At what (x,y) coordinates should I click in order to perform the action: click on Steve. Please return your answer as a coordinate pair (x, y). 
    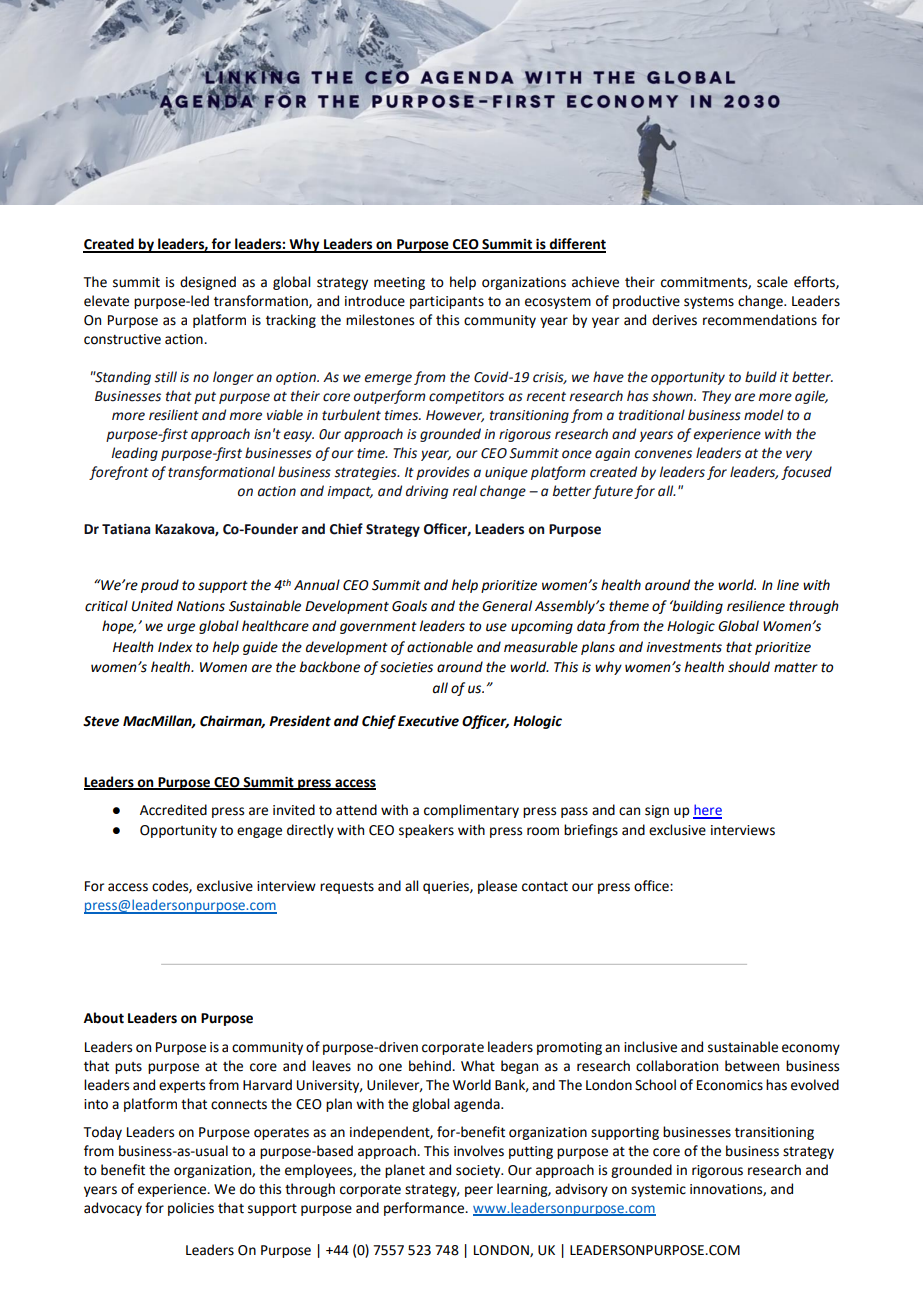
    Looking at the image, I should click on (101, 721).
